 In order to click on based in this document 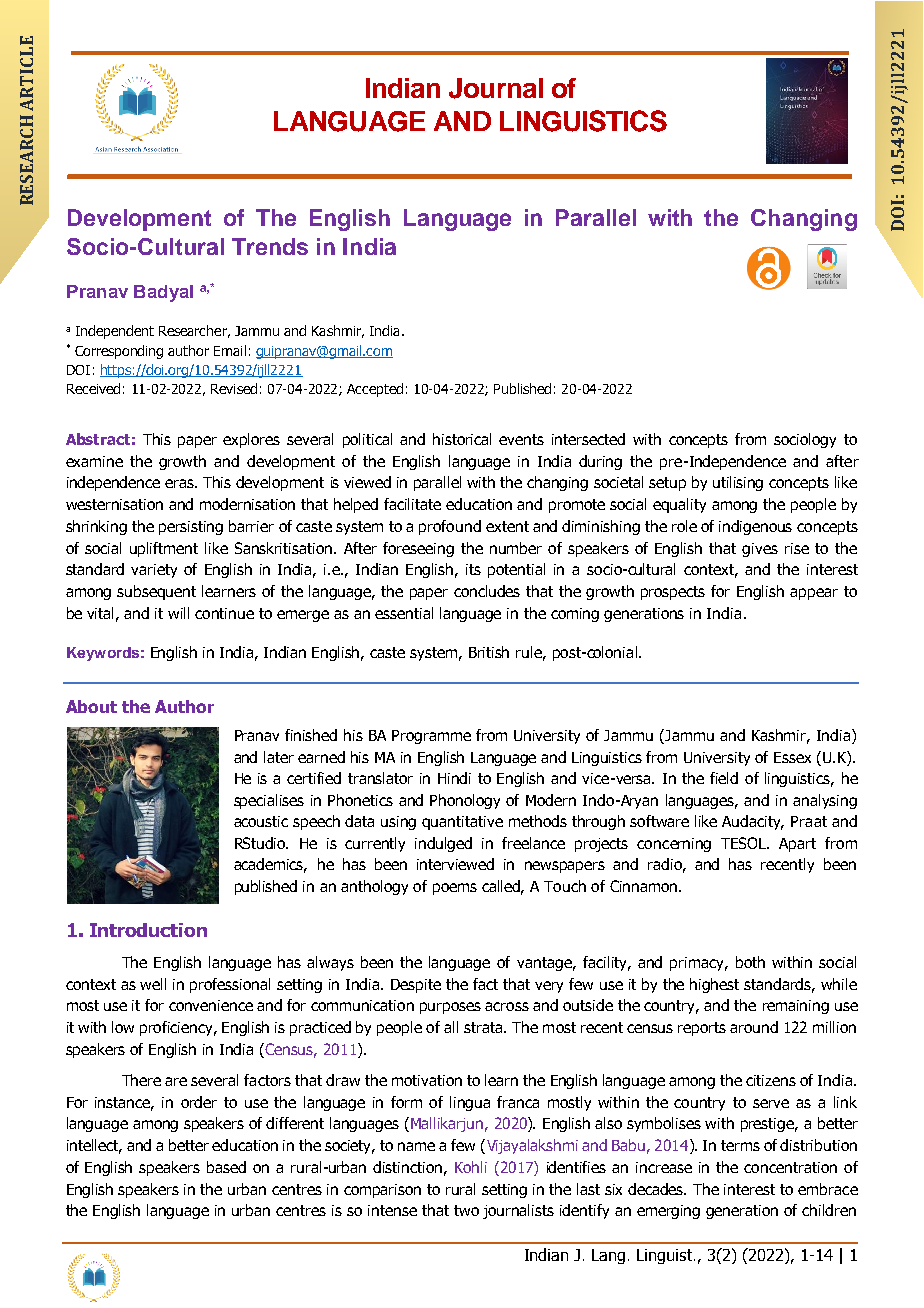, I will do `click(226, 1167)`.
